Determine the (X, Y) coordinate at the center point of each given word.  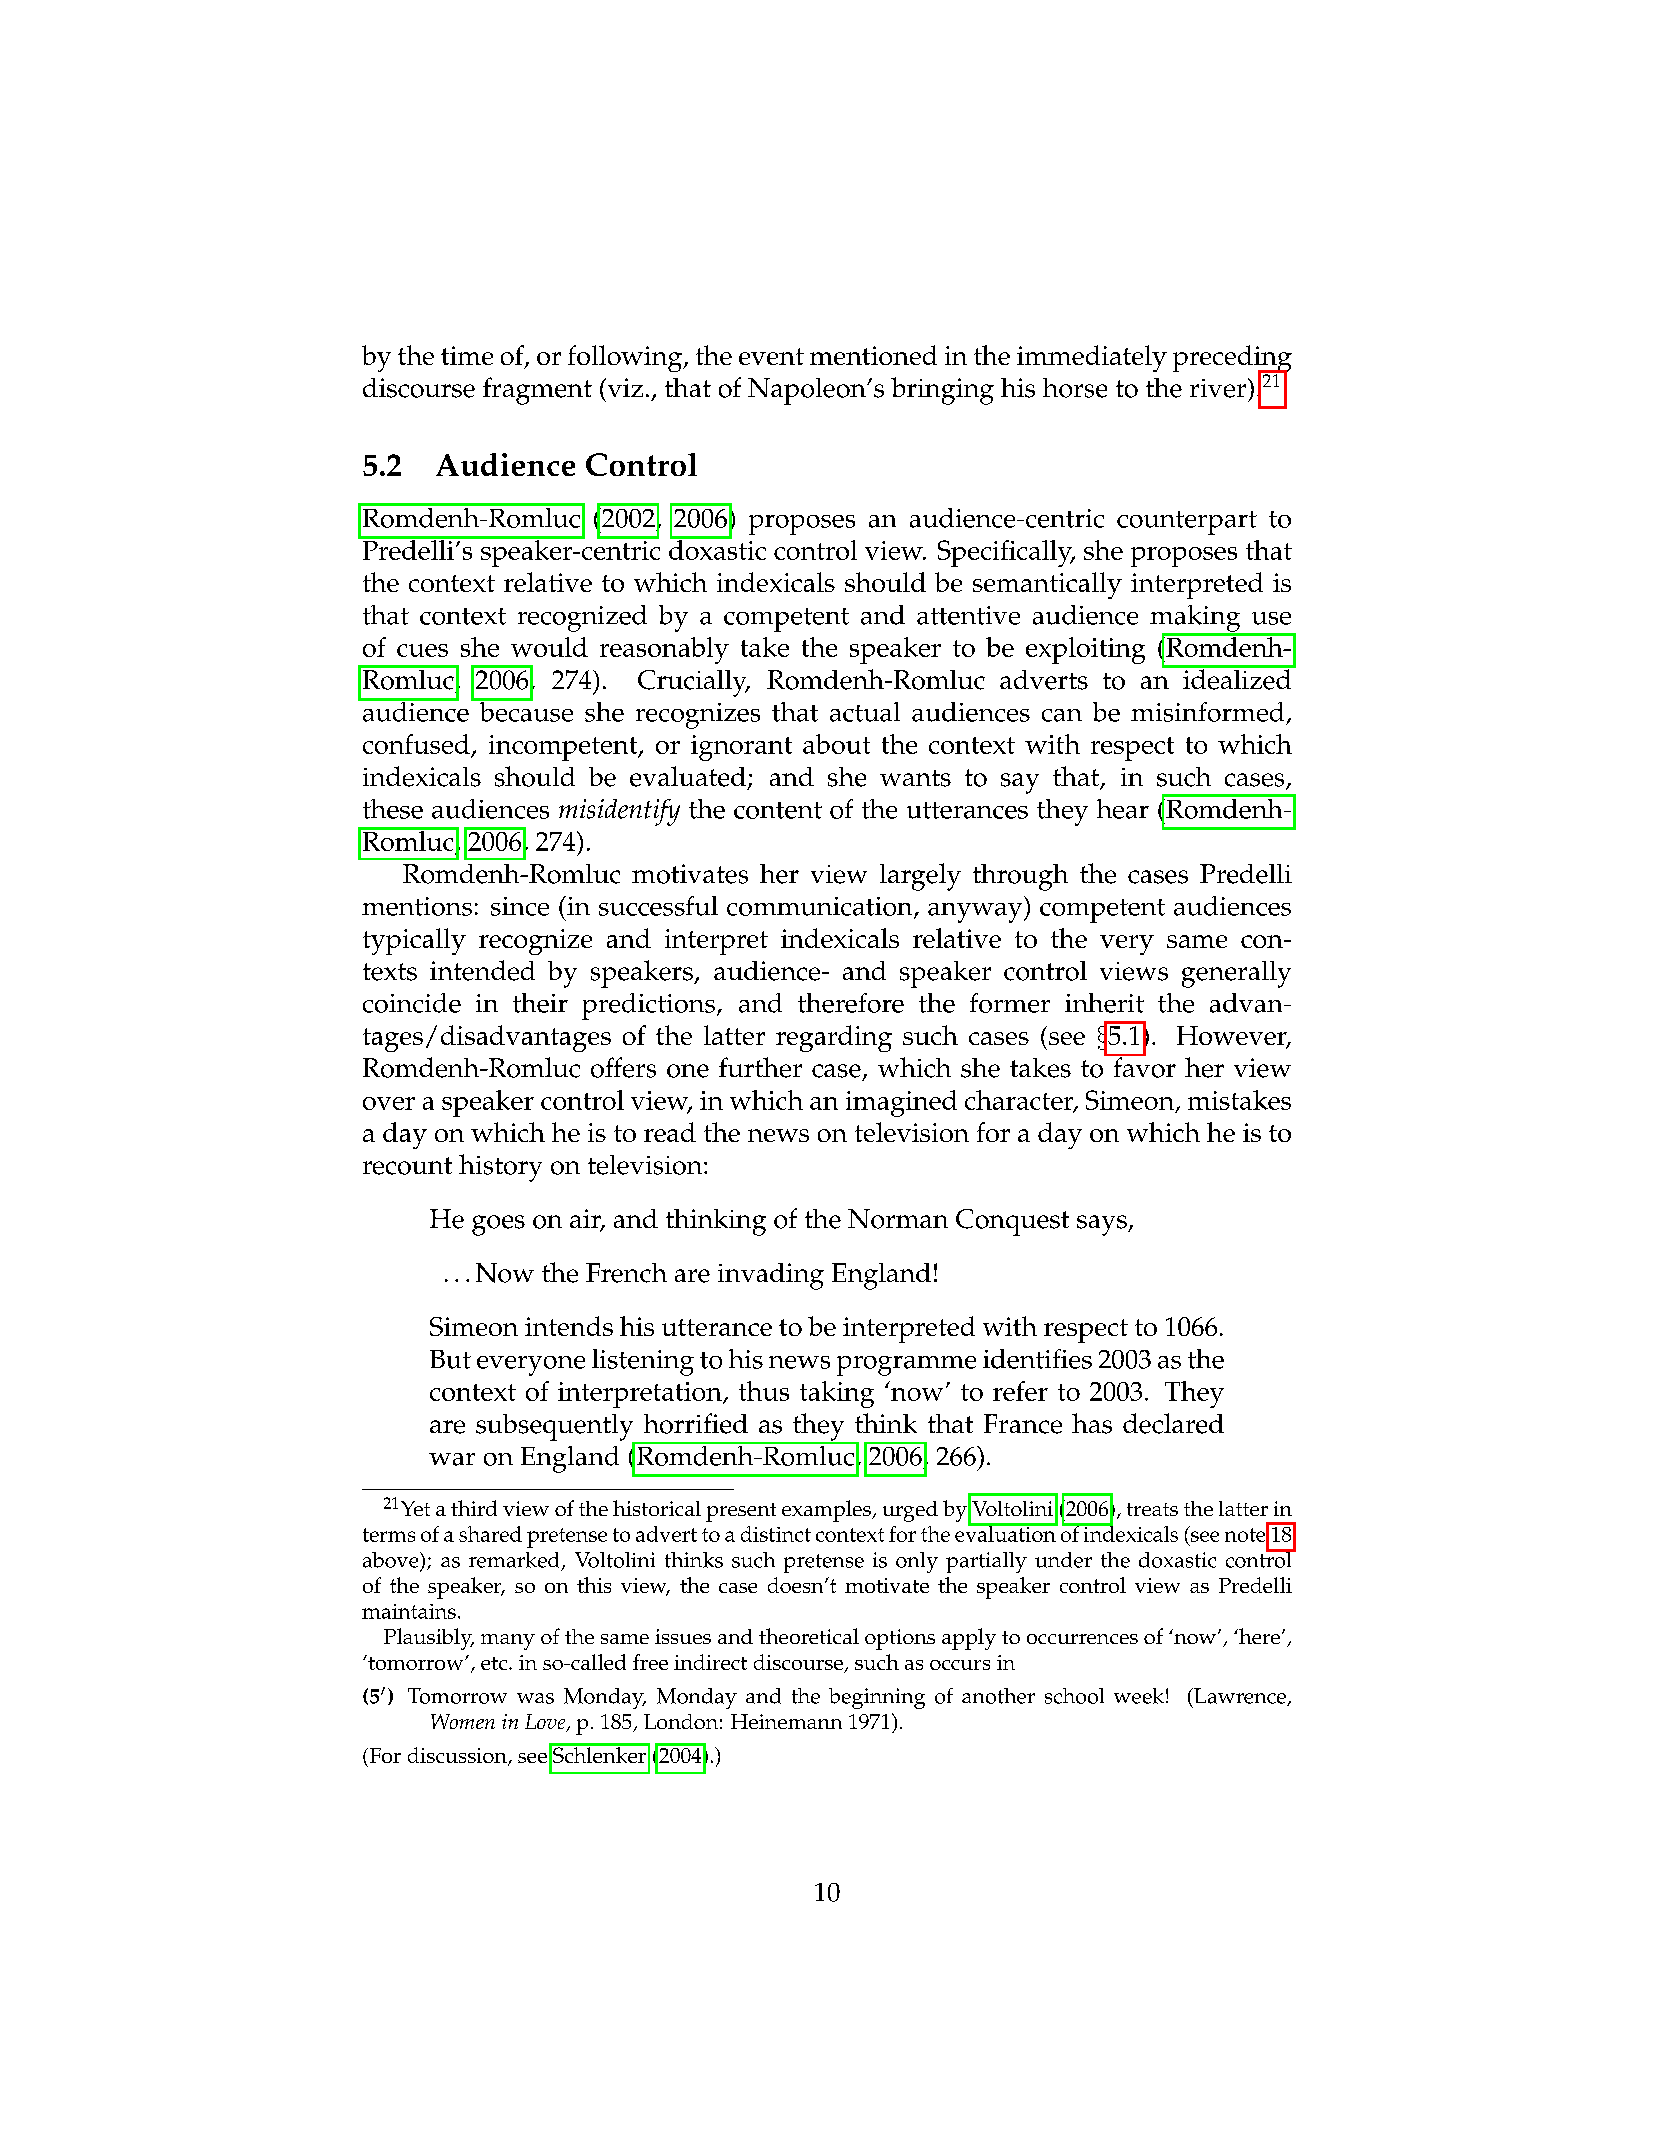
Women (463, 1721)
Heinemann (786, 1721)
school (1074, 1696)
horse (1075, 388)
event (771, 356)
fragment (537, 391)
